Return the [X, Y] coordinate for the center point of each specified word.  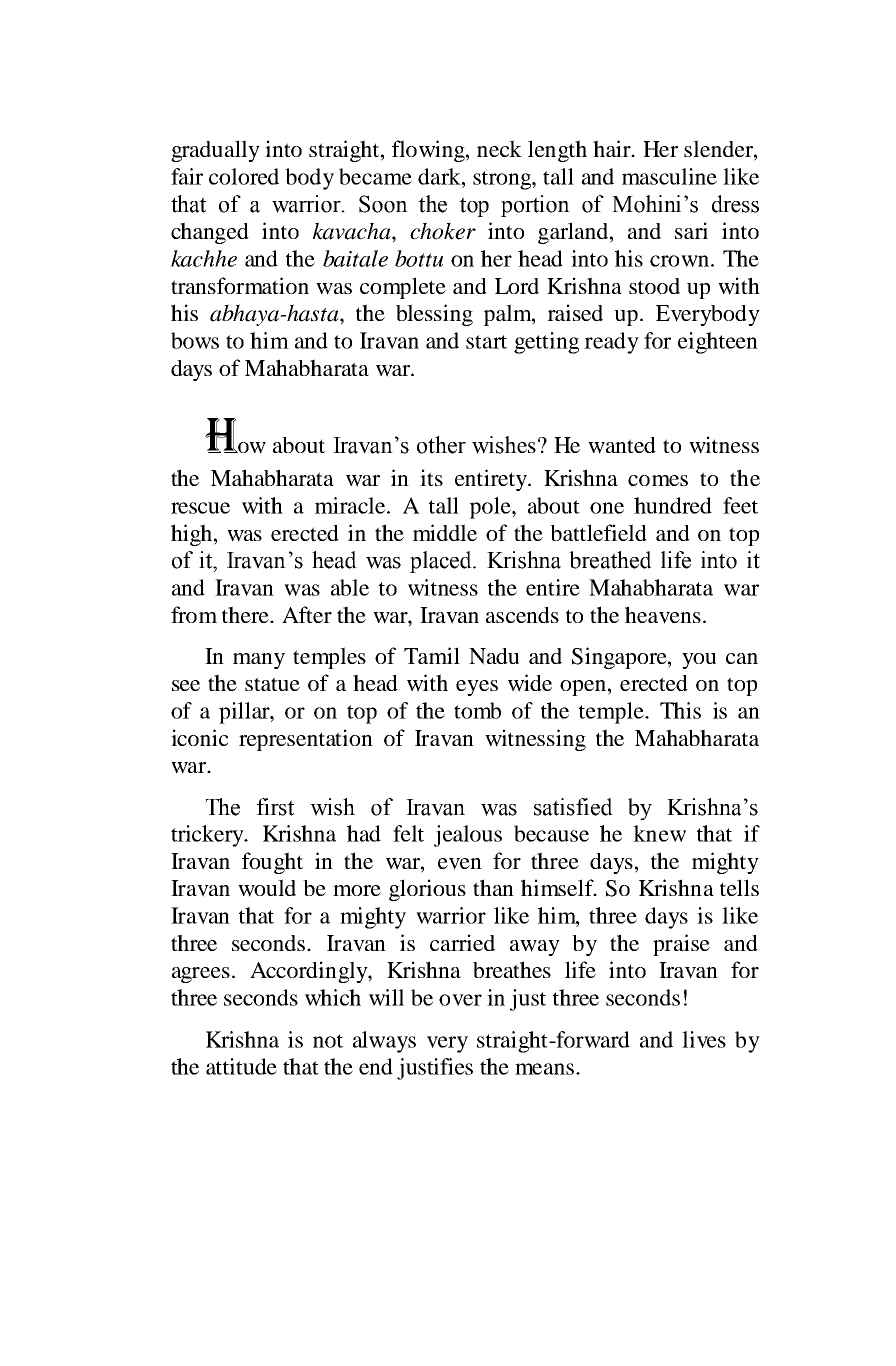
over [460, 1000]
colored [244, 176]
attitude [241, 1066]
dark [440, 176]
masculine [669, 176]
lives [704, 1039]
